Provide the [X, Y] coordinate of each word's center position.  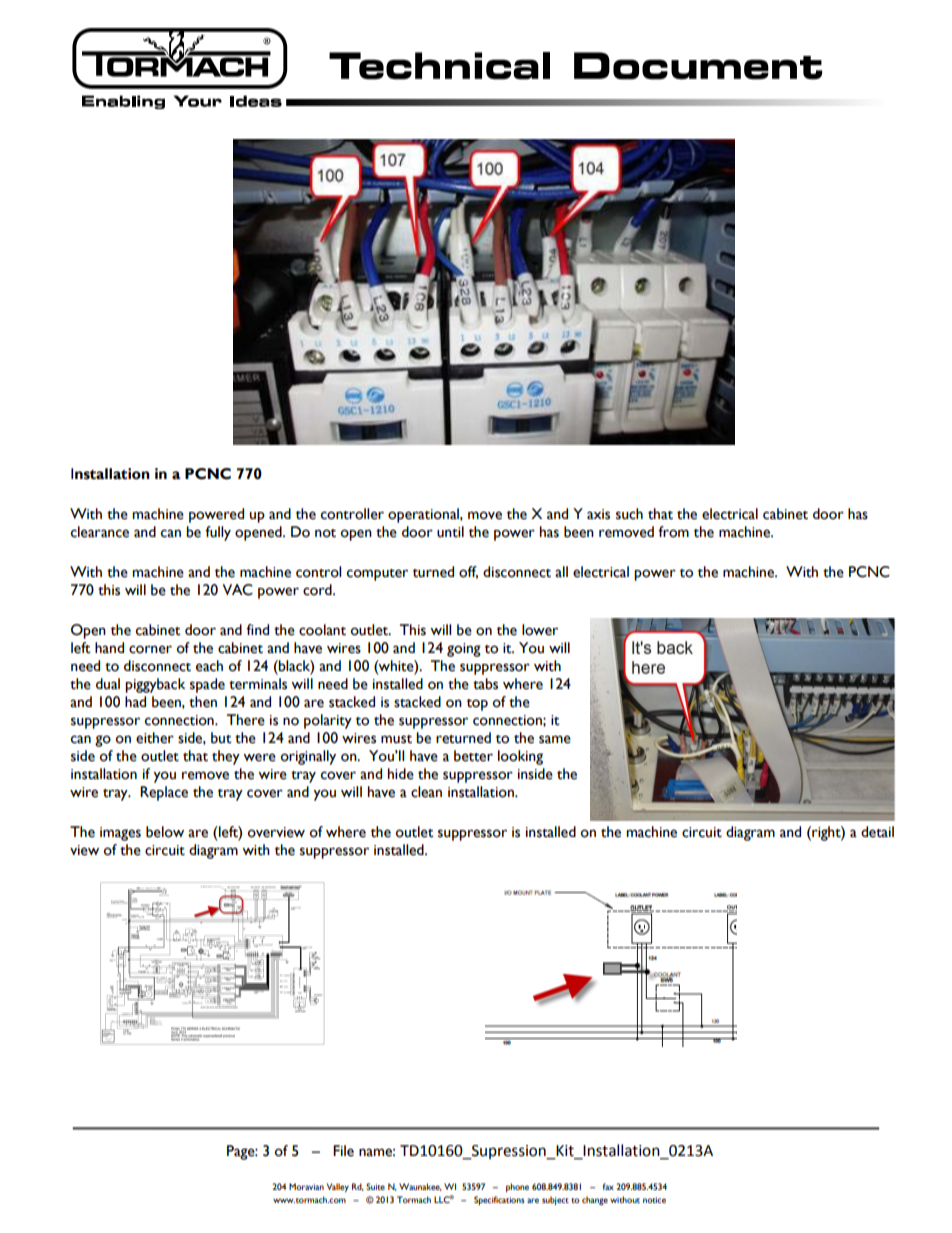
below [165, 832]
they [226, 757]
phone [517, 1187]
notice [654, 1200]
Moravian [306, 1186]
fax [608, 1186]
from [673, 532]
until [450, 532]
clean [426, 792]
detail [877, 832]
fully [218, 533]
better [473, 756]
